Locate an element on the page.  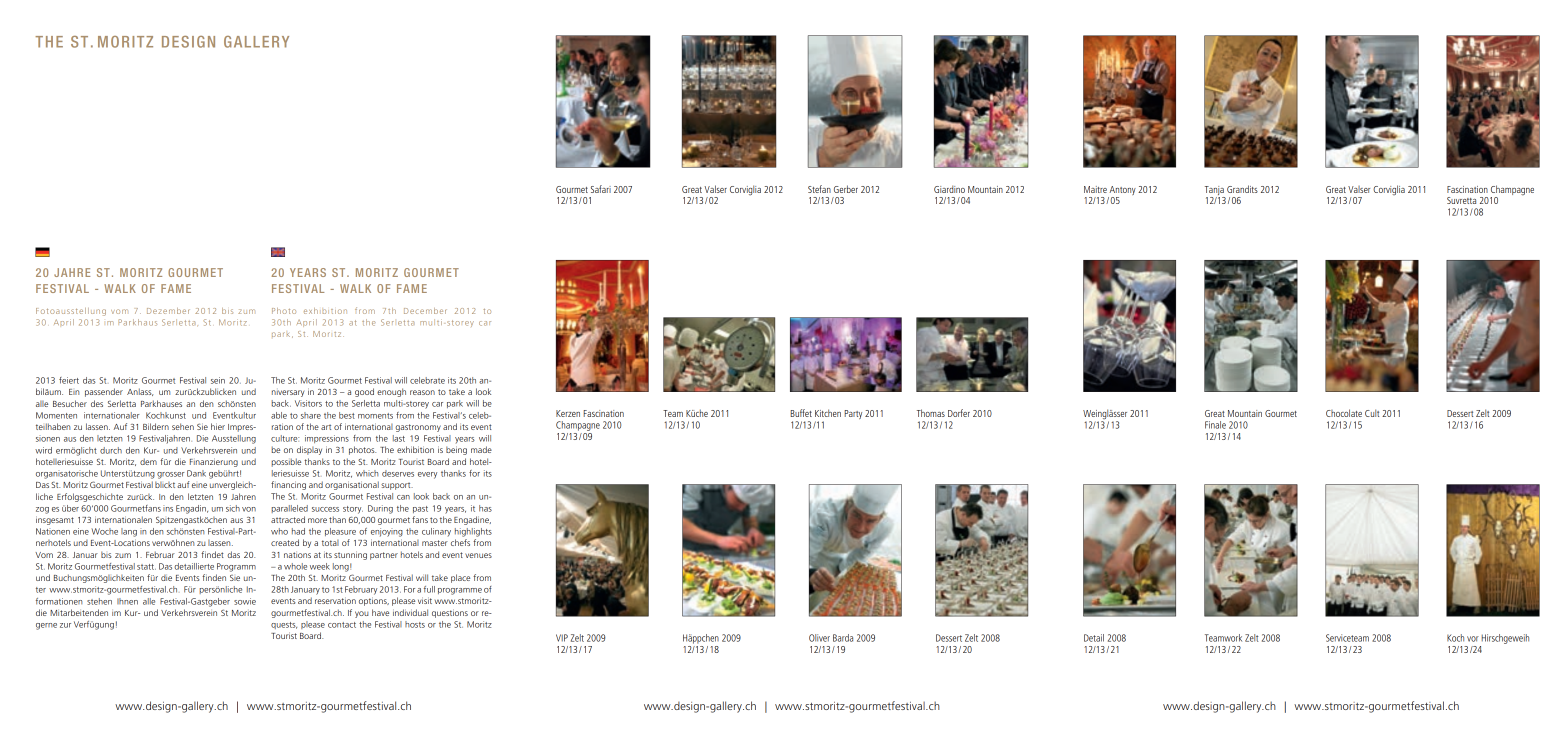
contact is located at coordinates (342, 625).
